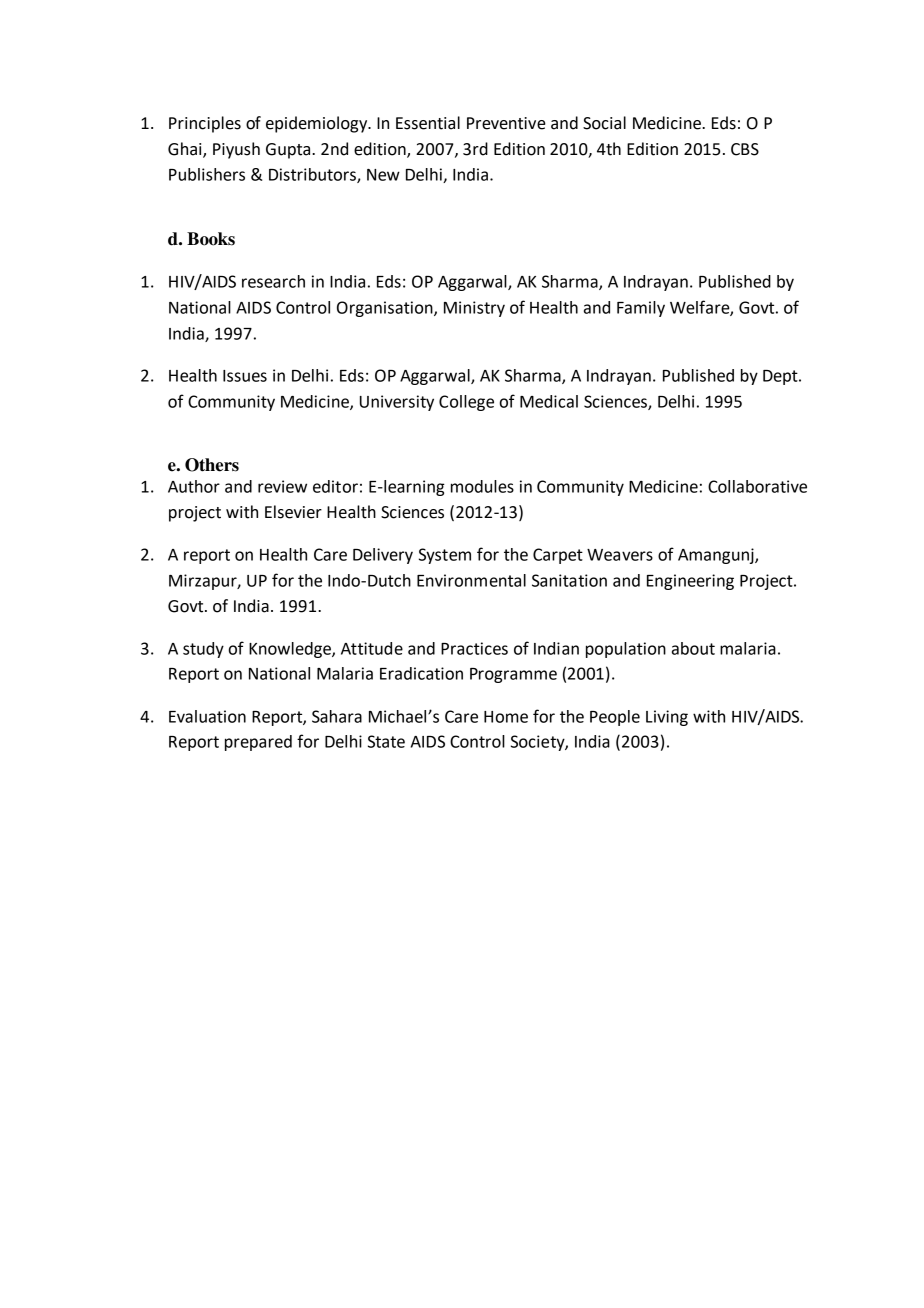 Image resolution: width=924 pixels, height=1308 pixels. What do you see at coordinates (745, 149) in the screenshot?
I see `CBS` at bounding box center [745, 149].
